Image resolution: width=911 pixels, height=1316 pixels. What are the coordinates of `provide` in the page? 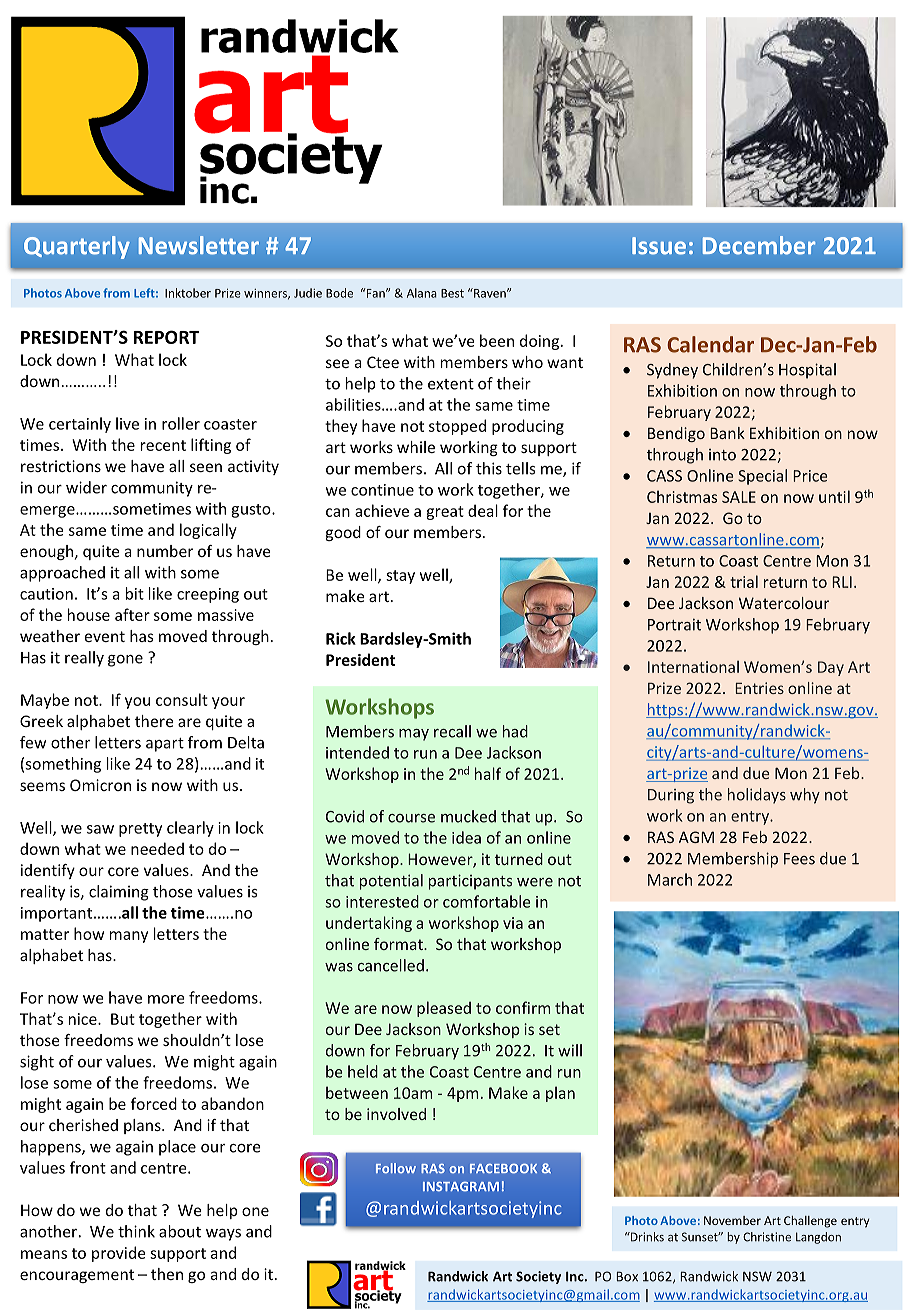 It's located at (119, 1254).
